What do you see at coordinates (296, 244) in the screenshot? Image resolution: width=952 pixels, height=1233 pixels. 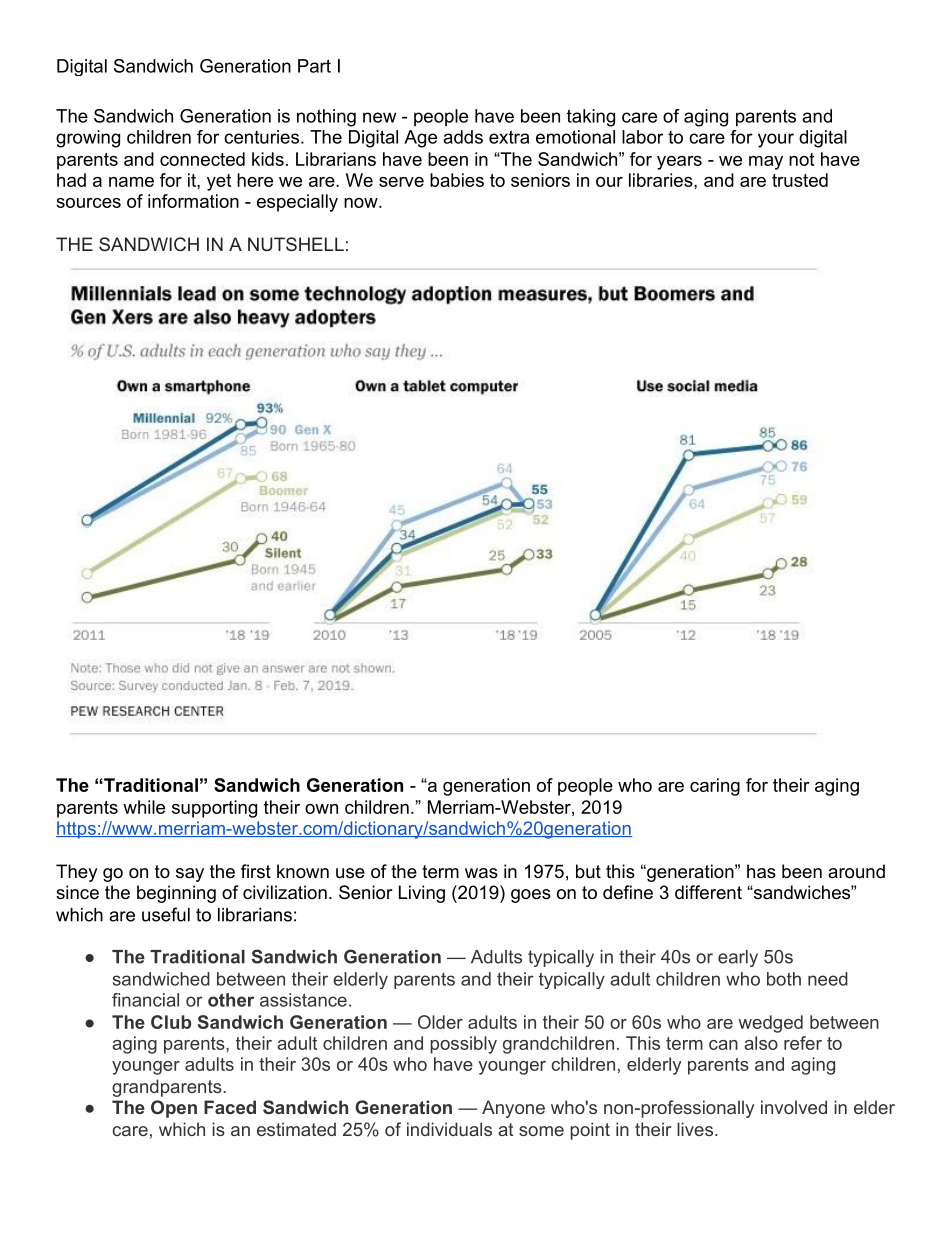 I see `NUTSHELL` at bounding box center [296, 244].
